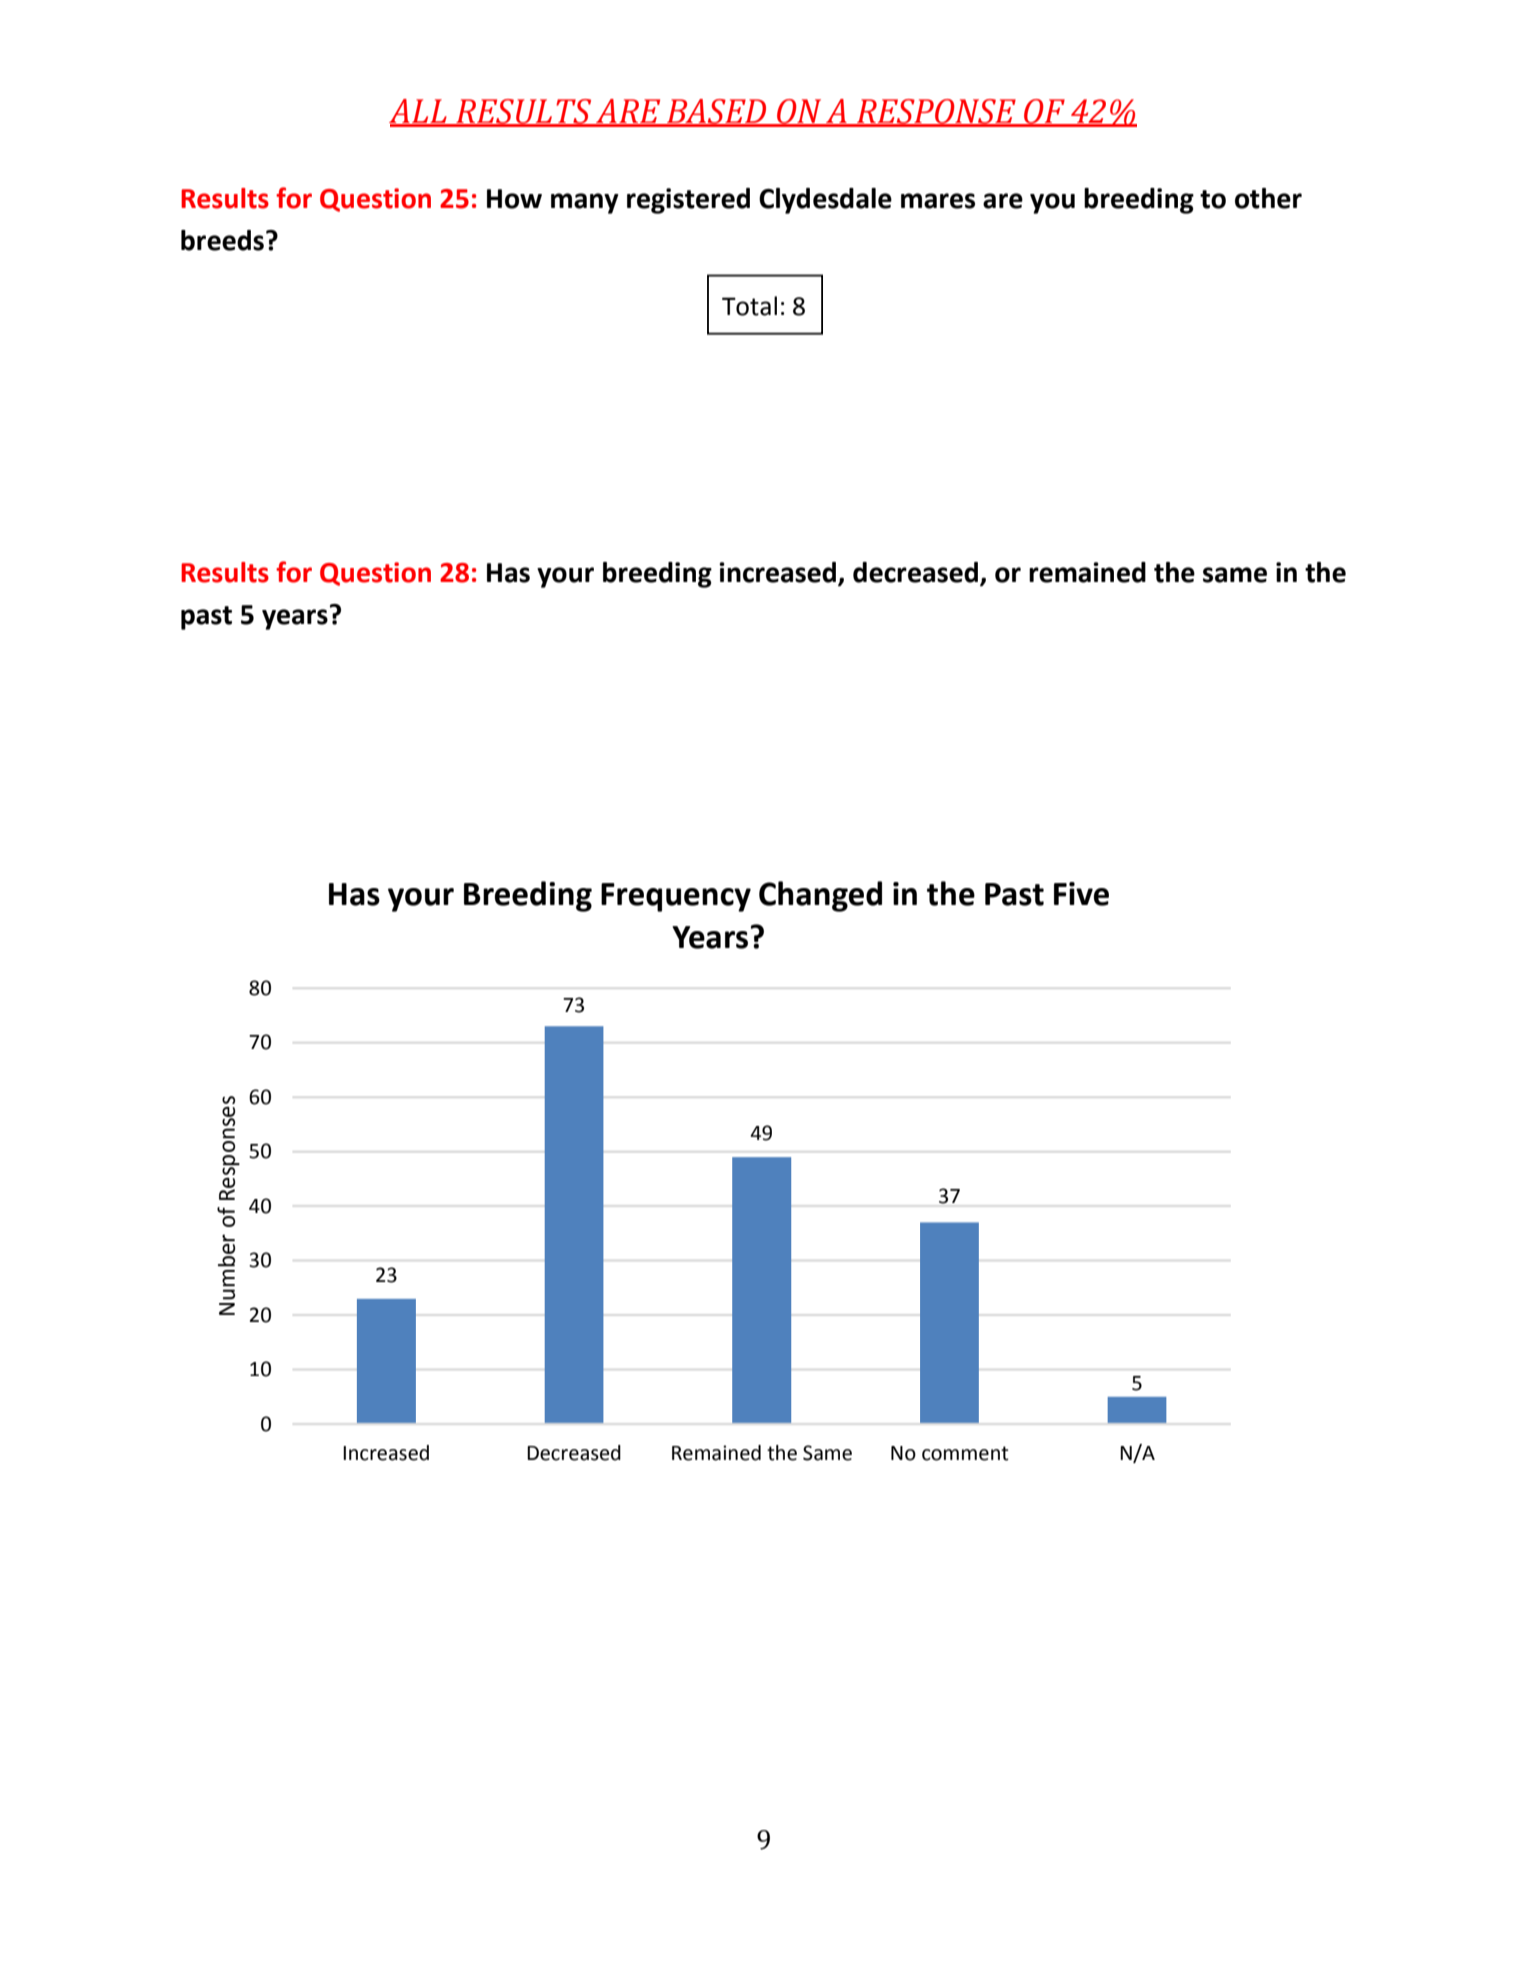  What do you see at coordinates (965, 1453) in the document?
I see `comment` at bounding box center [965, 1453].
